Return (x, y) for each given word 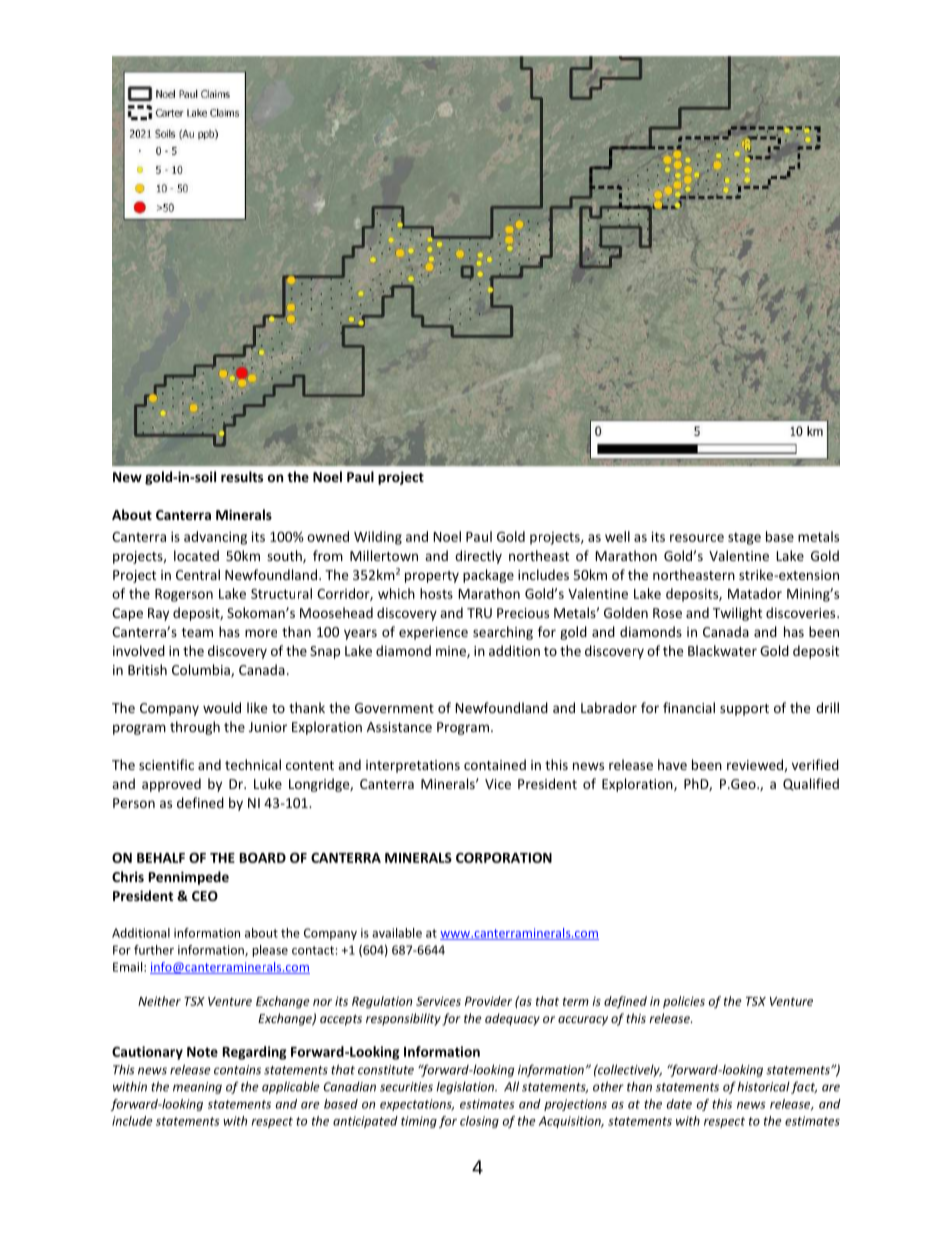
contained (495, 764)
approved (171, 785)
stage (744, 538)
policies (684, 1002)
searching (503, 633)
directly (478, 557)
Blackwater (722, 650)
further (154, 950)
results (242, 476)
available (397, 933)
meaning (197, 1088)
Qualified (811, 784)
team (197, 632)
